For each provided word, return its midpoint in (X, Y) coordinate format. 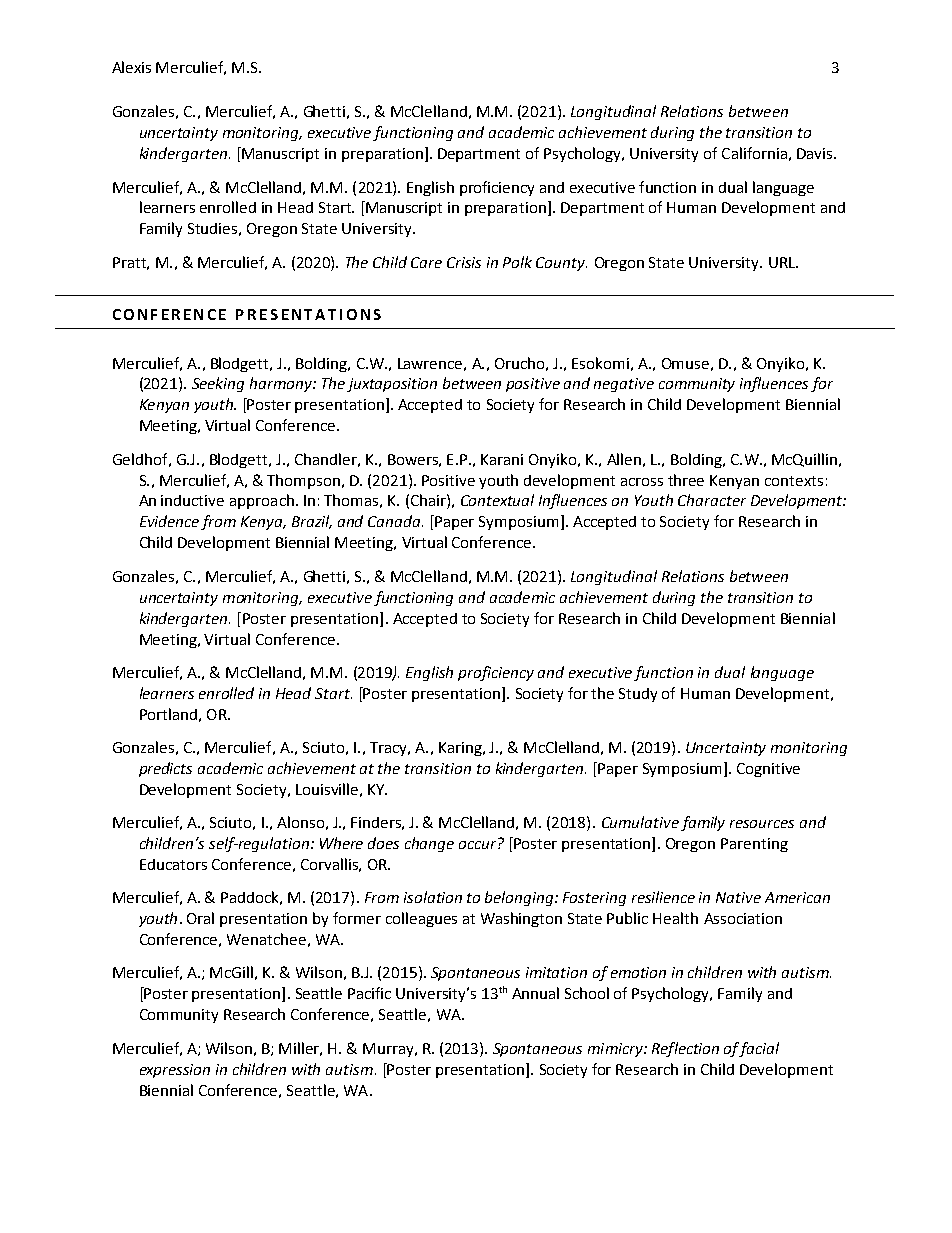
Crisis (464, 262)
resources (762, 824)
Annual (535, 993)
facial (759, 1049)
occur (479, 845)
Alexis (131, 67)
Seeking (218, 384)
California (754, 153)
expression (175, 1071)
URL (783, 262)
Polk (517, 262)
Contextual (497, 500)
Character (712, 500)
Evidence (169, 521)
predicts (165, 769)
